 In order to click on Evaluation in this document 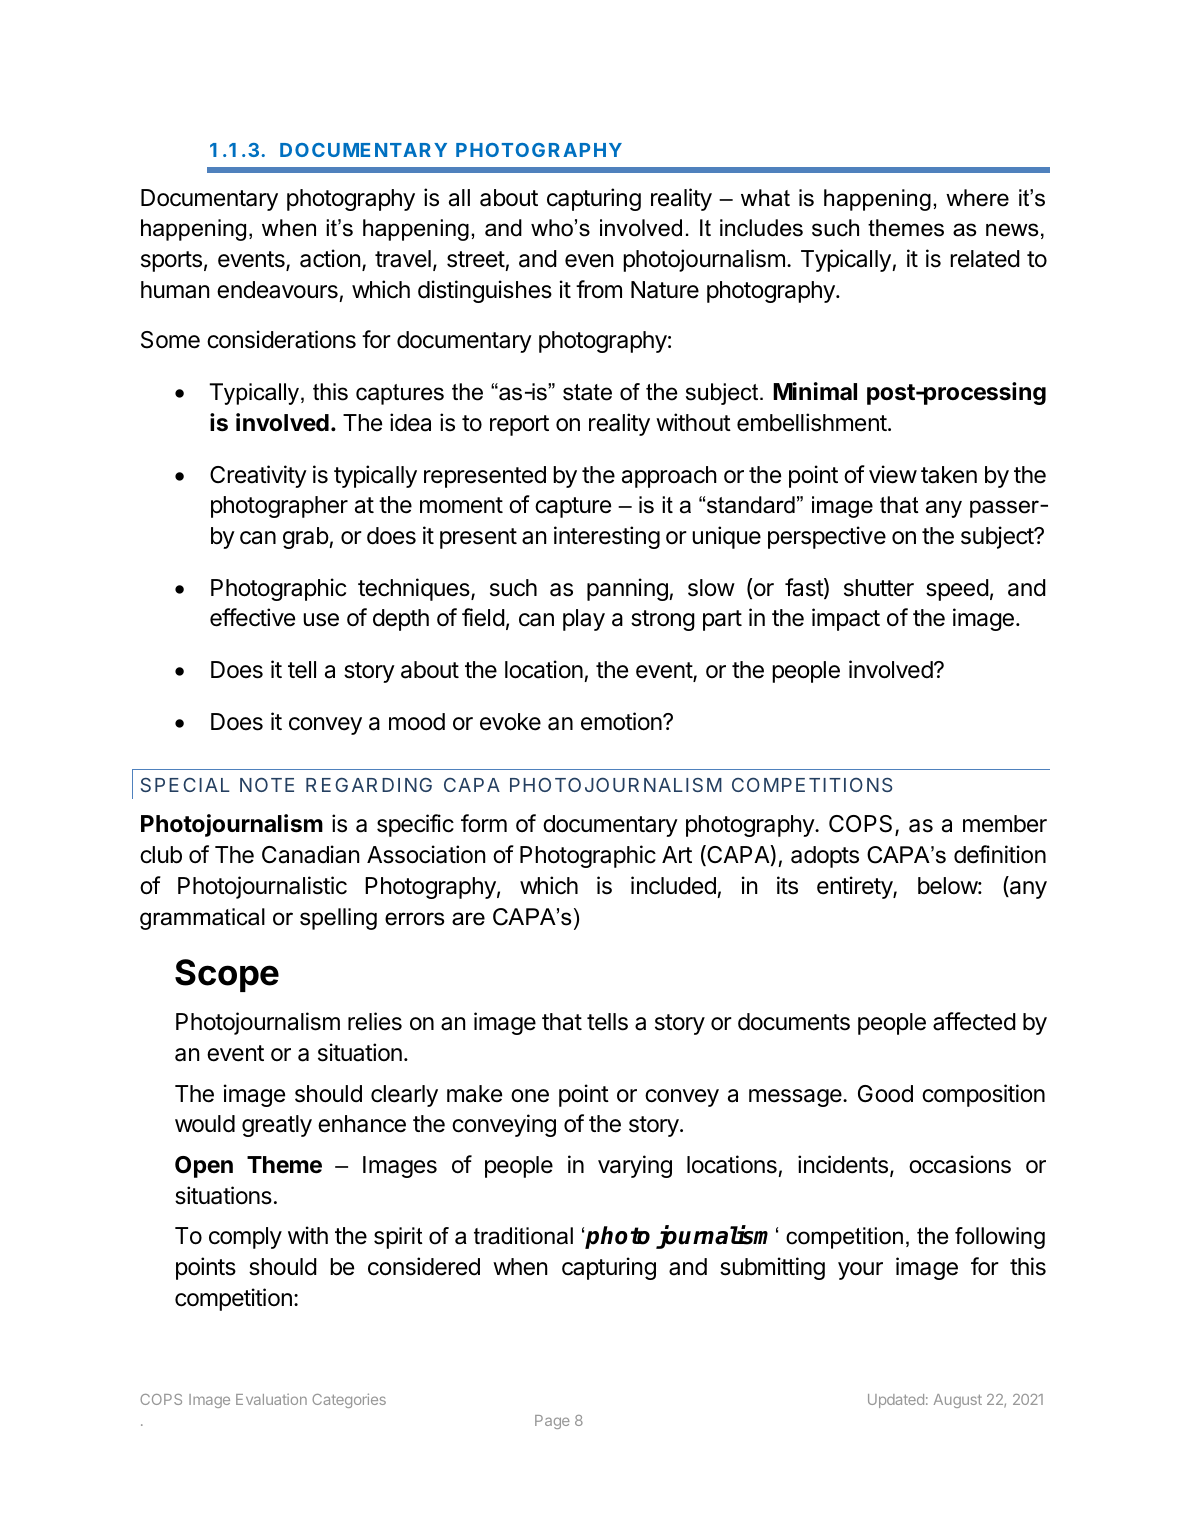, I will do `click(271, 1399)`.
